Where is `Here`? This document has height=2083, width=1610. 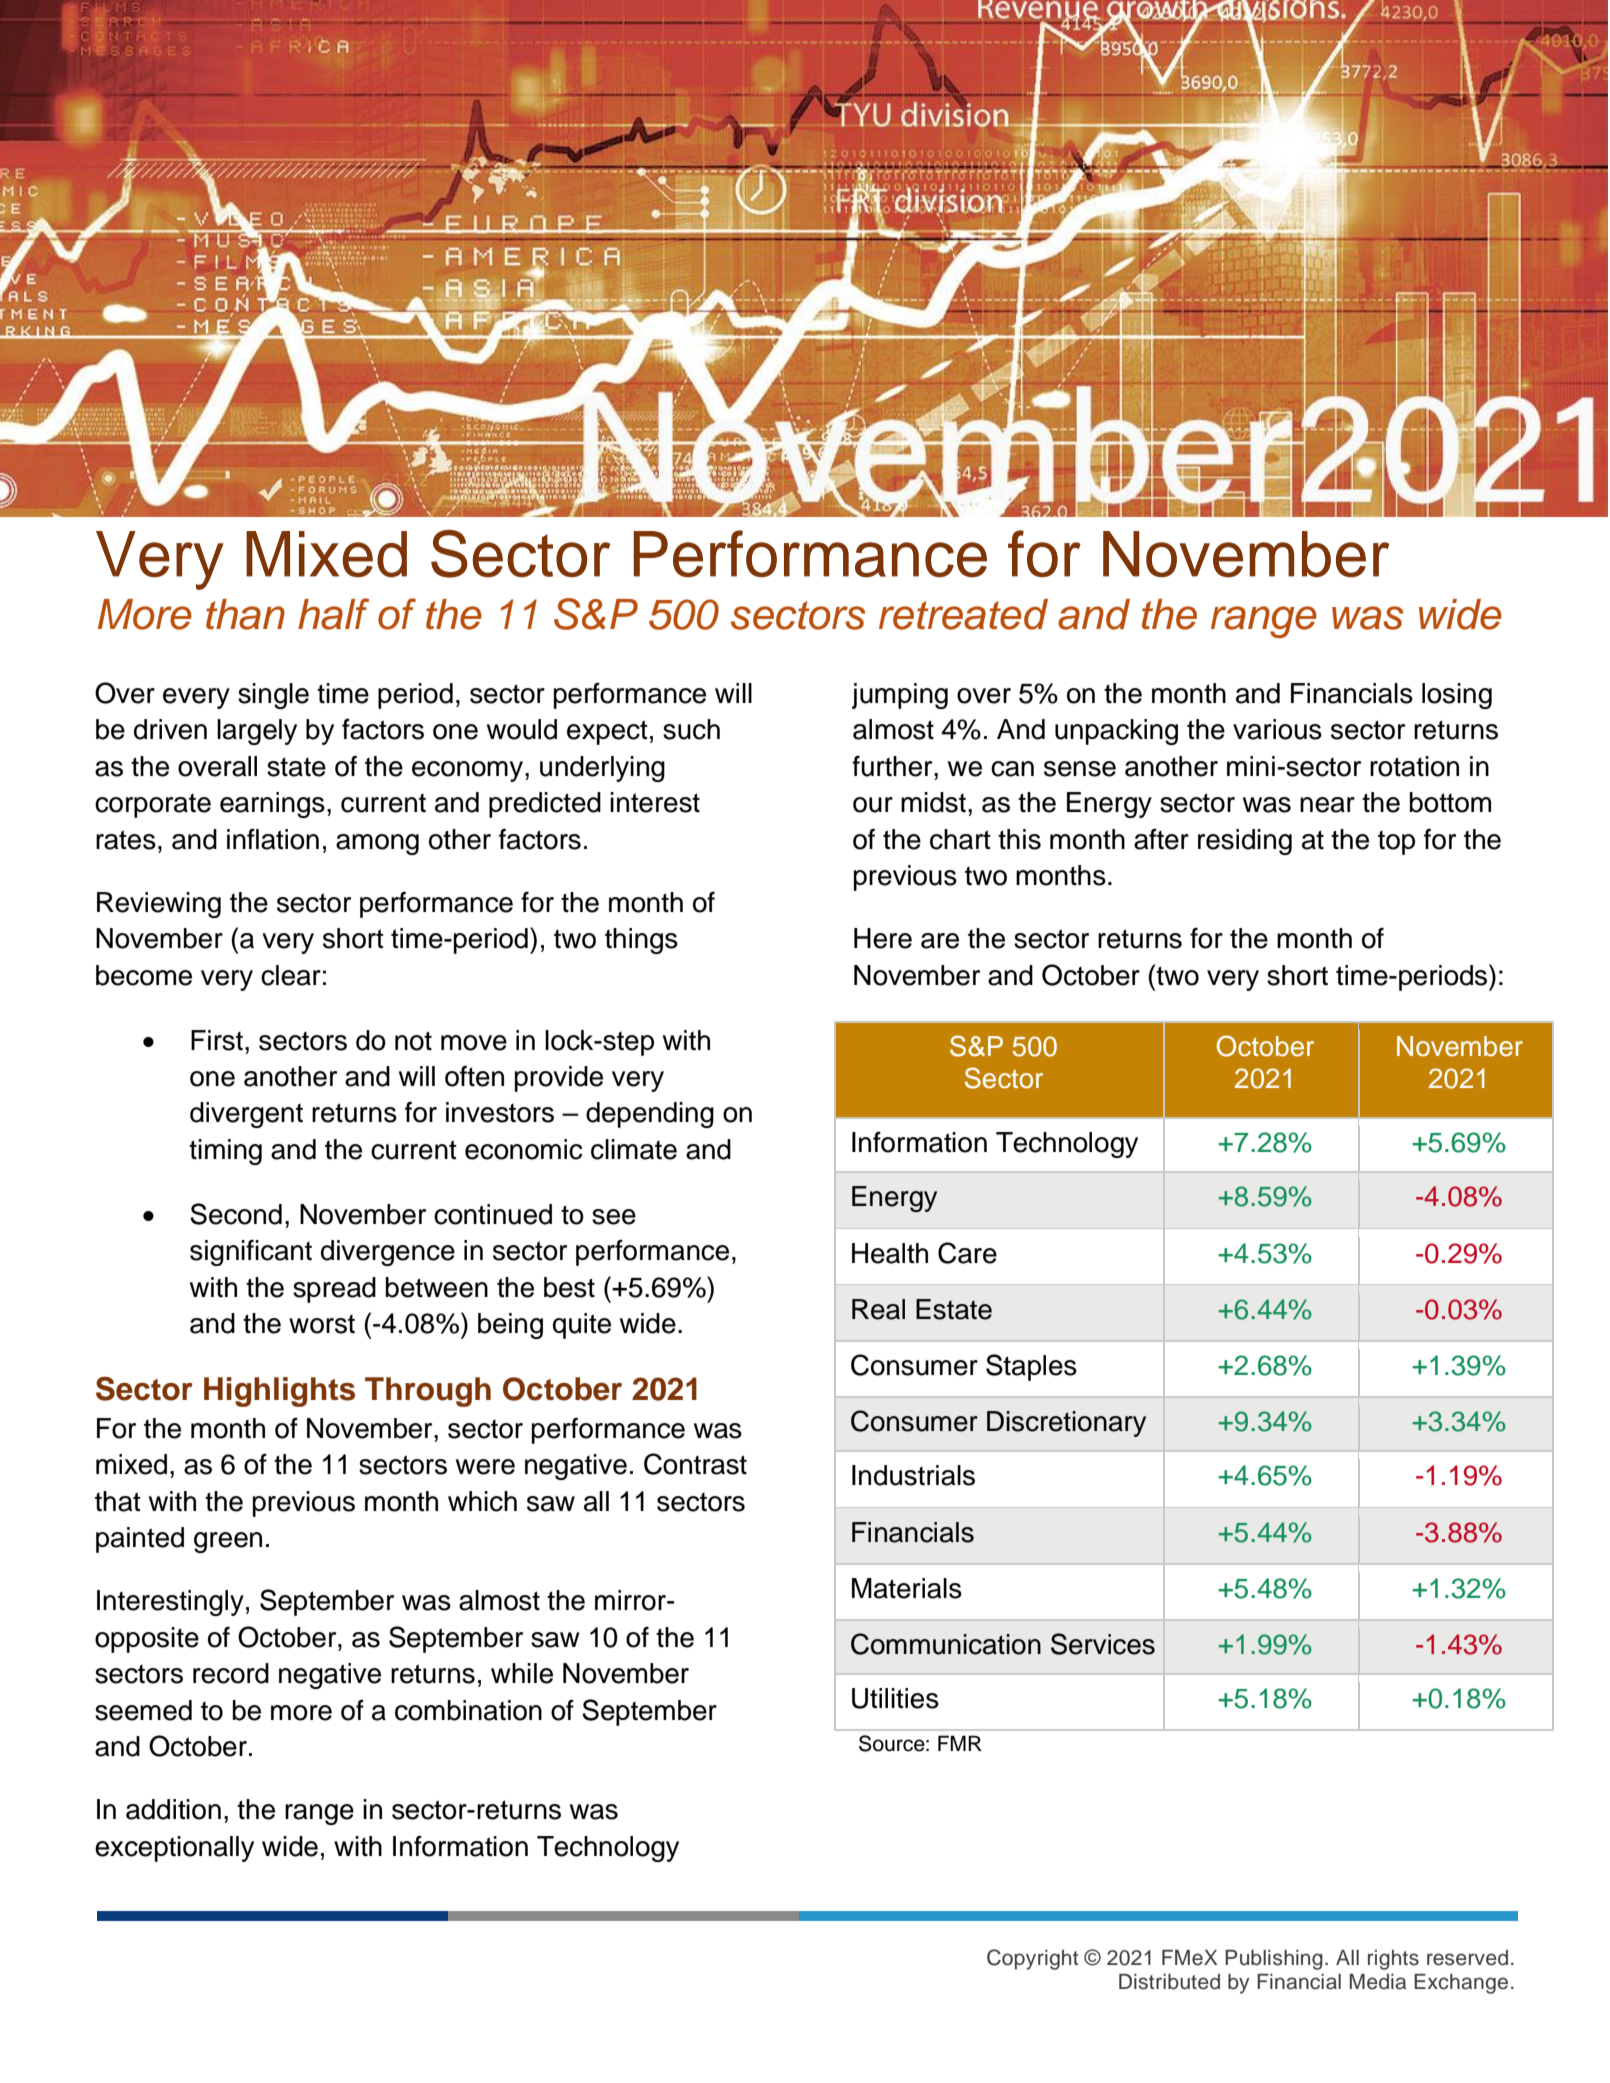
Here is located at coordinates (883, 938).
